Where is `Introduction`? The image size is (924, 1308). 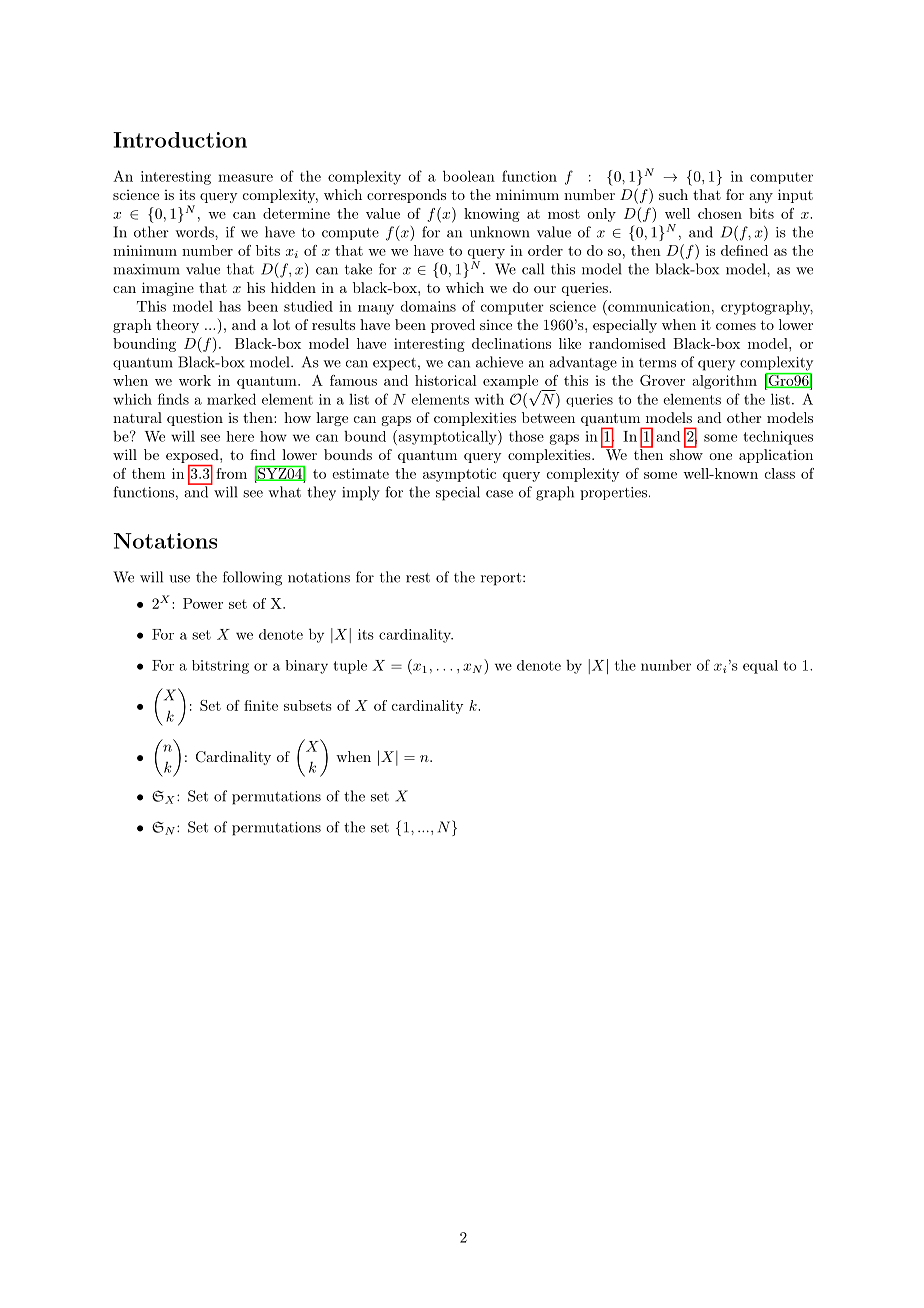 Introduction is located at coordinates (180, 140).
